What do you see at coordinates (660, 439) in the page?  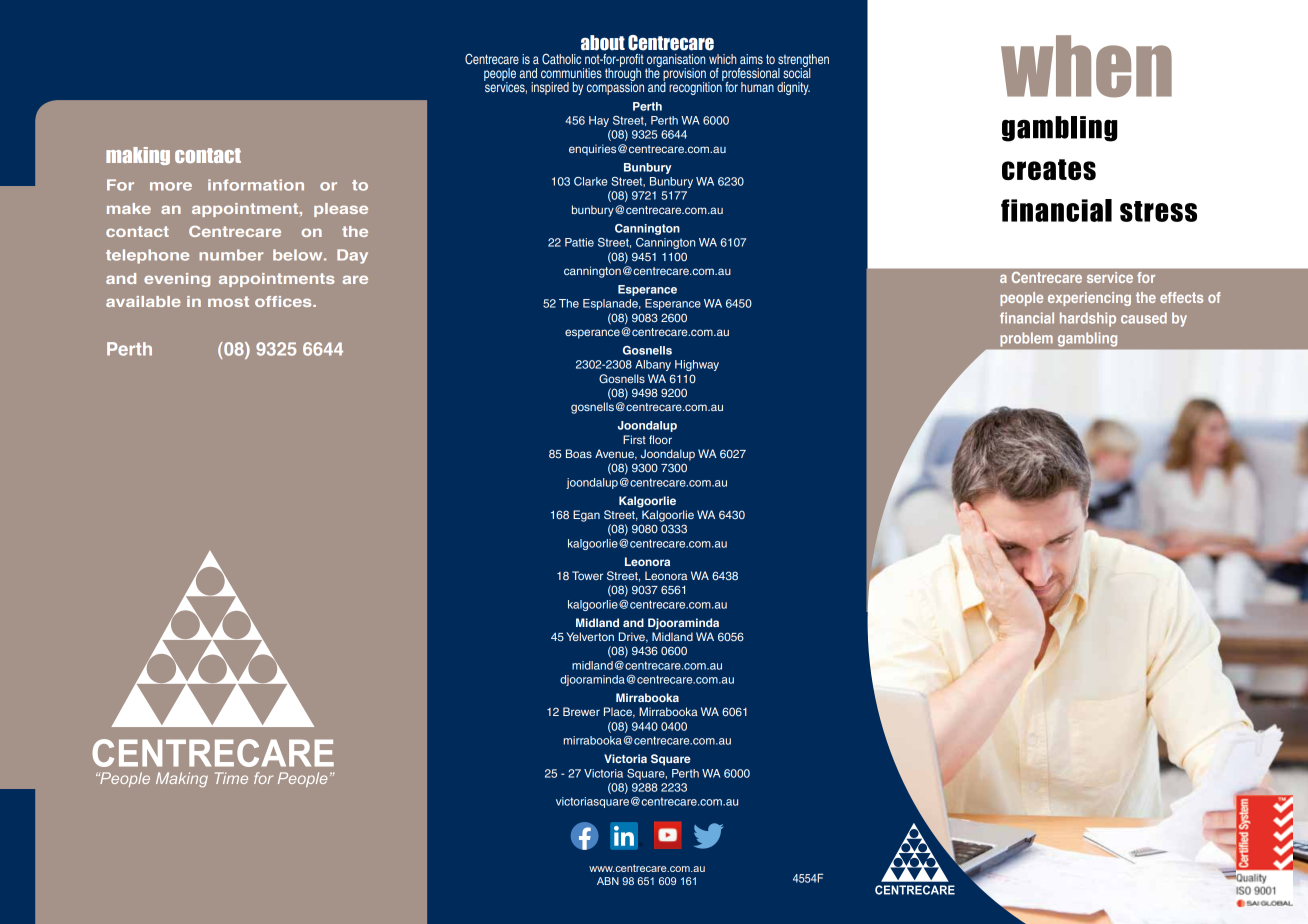 I see `floor` at bounding box center [660, 439].
